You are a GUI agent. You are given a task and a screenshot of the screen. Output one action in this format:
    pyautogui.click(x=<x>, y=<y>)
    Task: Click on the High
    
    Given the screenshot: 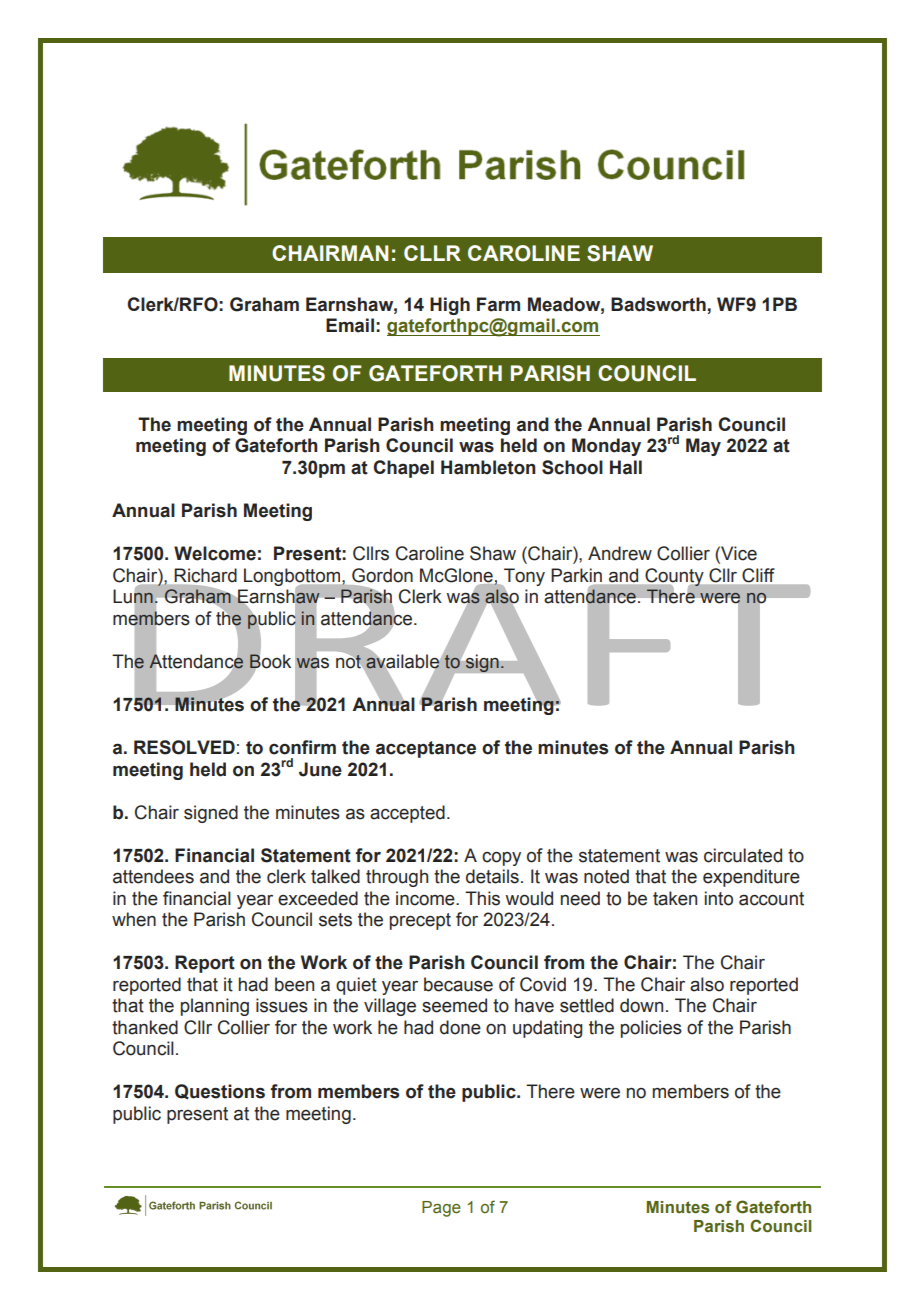 What is the action you would take?
    pyautogui.click(x=450, y=306)
